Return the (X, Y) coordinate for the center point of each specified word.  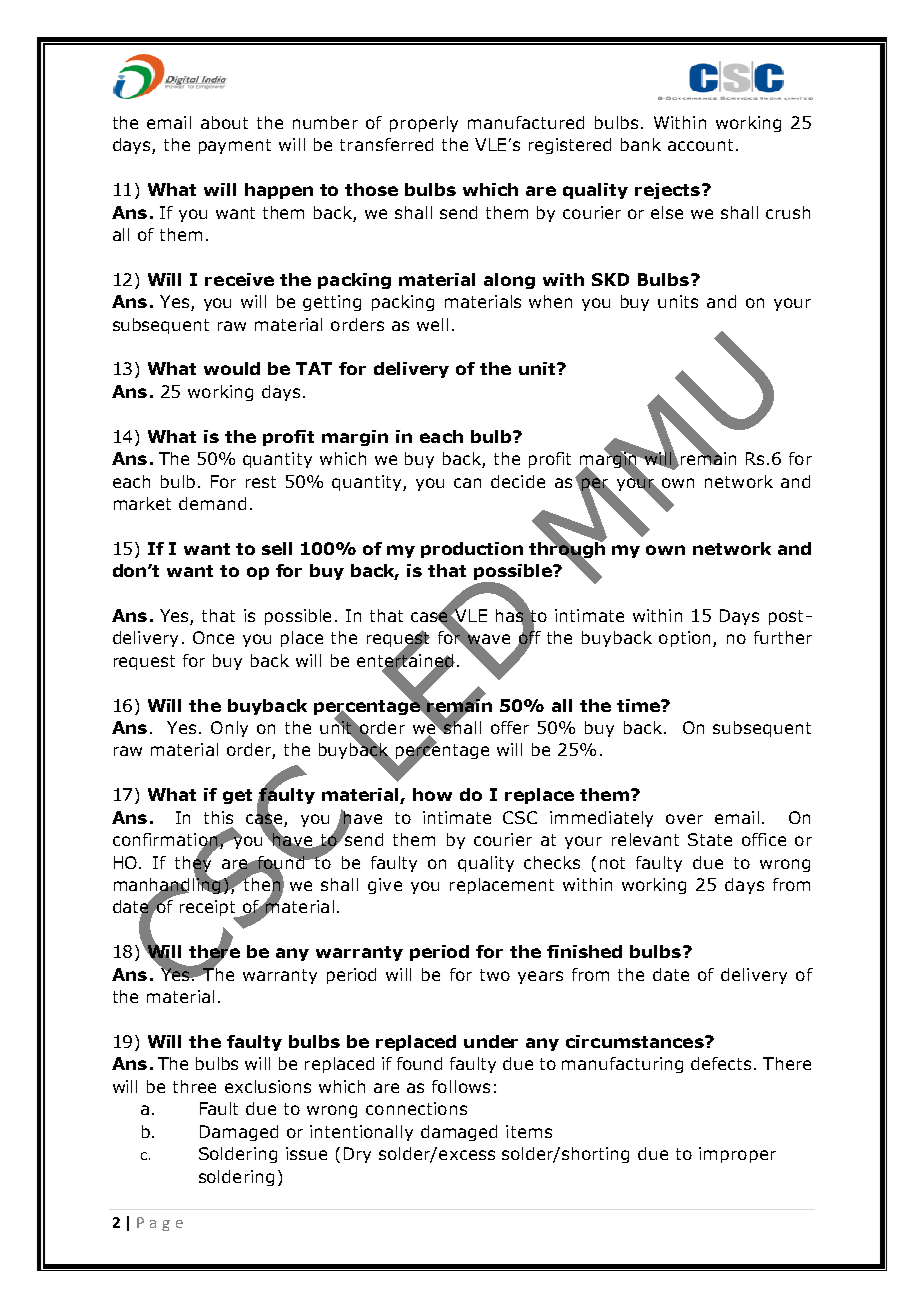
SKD (610, 279)
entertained (406, 660)
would (232, 368)
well (432, 324)
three (194, 1086)
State (710, 839)
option (684, 639)
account (700, 145)
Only (229, 729)
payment (235, 146)
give (385, 886)
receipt (209, 909)
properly (424, 124)
